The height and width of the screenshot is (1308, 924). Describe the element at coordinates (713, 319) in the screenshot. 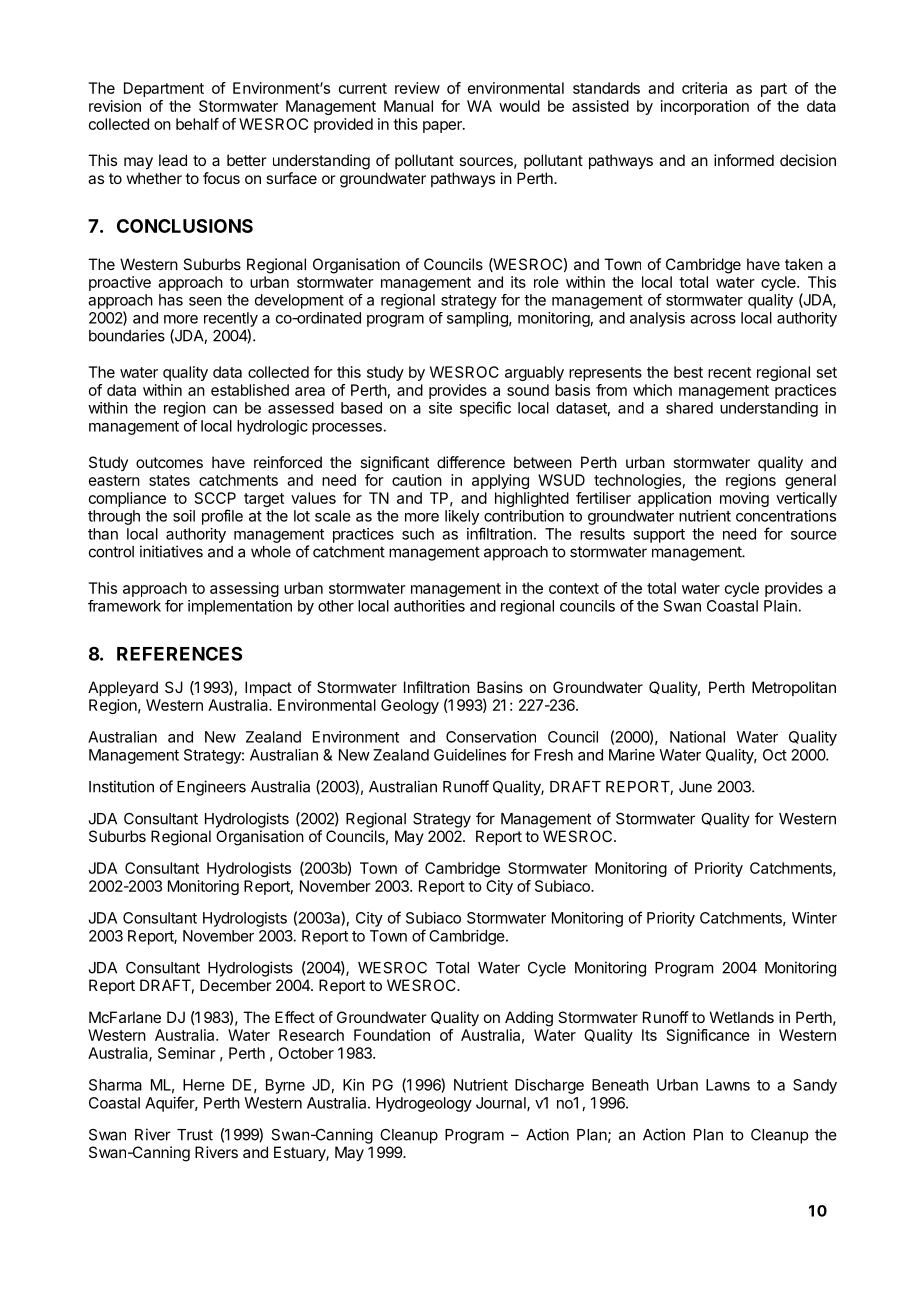

I see `across` at that location.
